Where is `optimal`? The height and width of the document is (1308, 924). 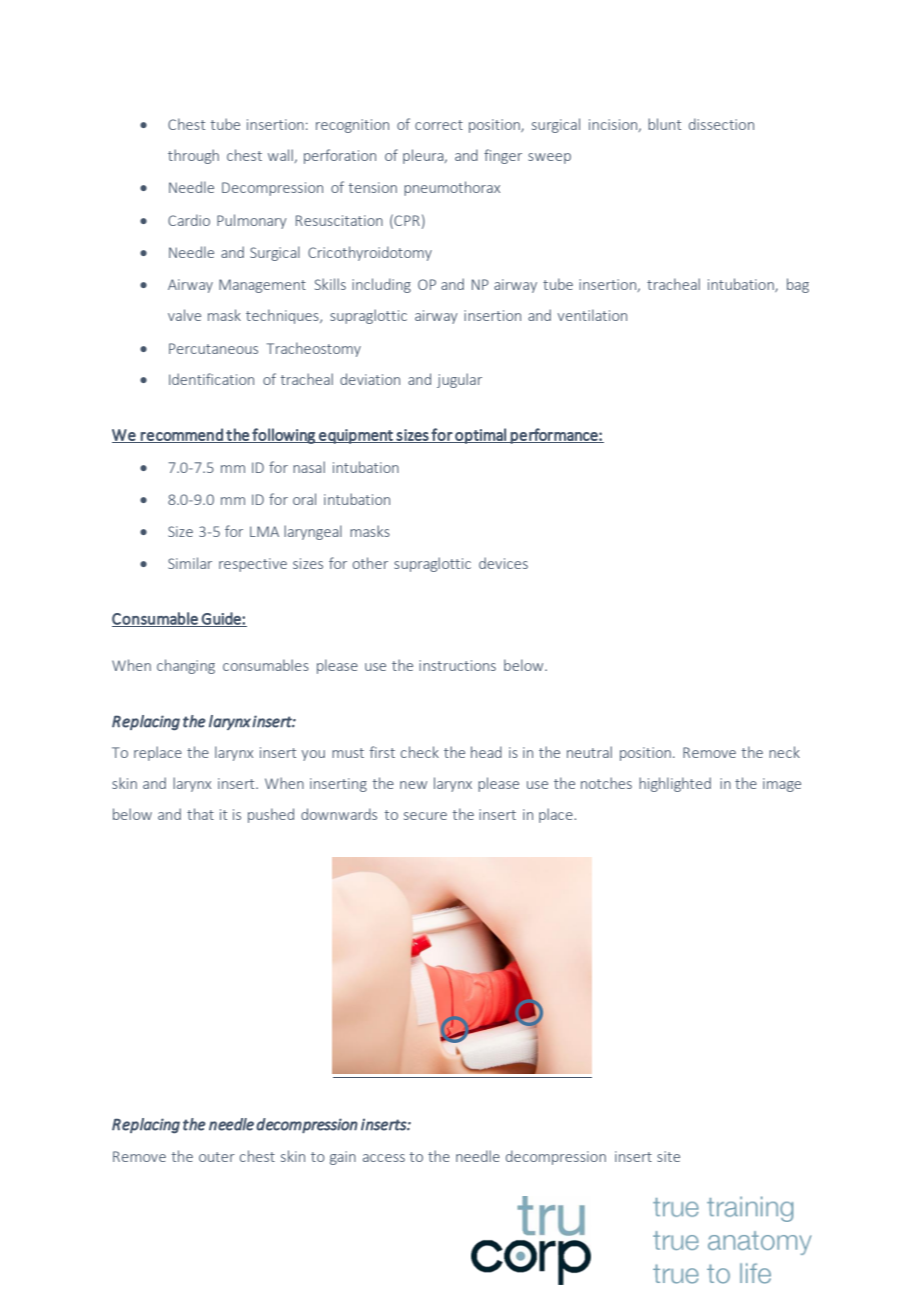 optimal is located at coordinates (480, 436).
